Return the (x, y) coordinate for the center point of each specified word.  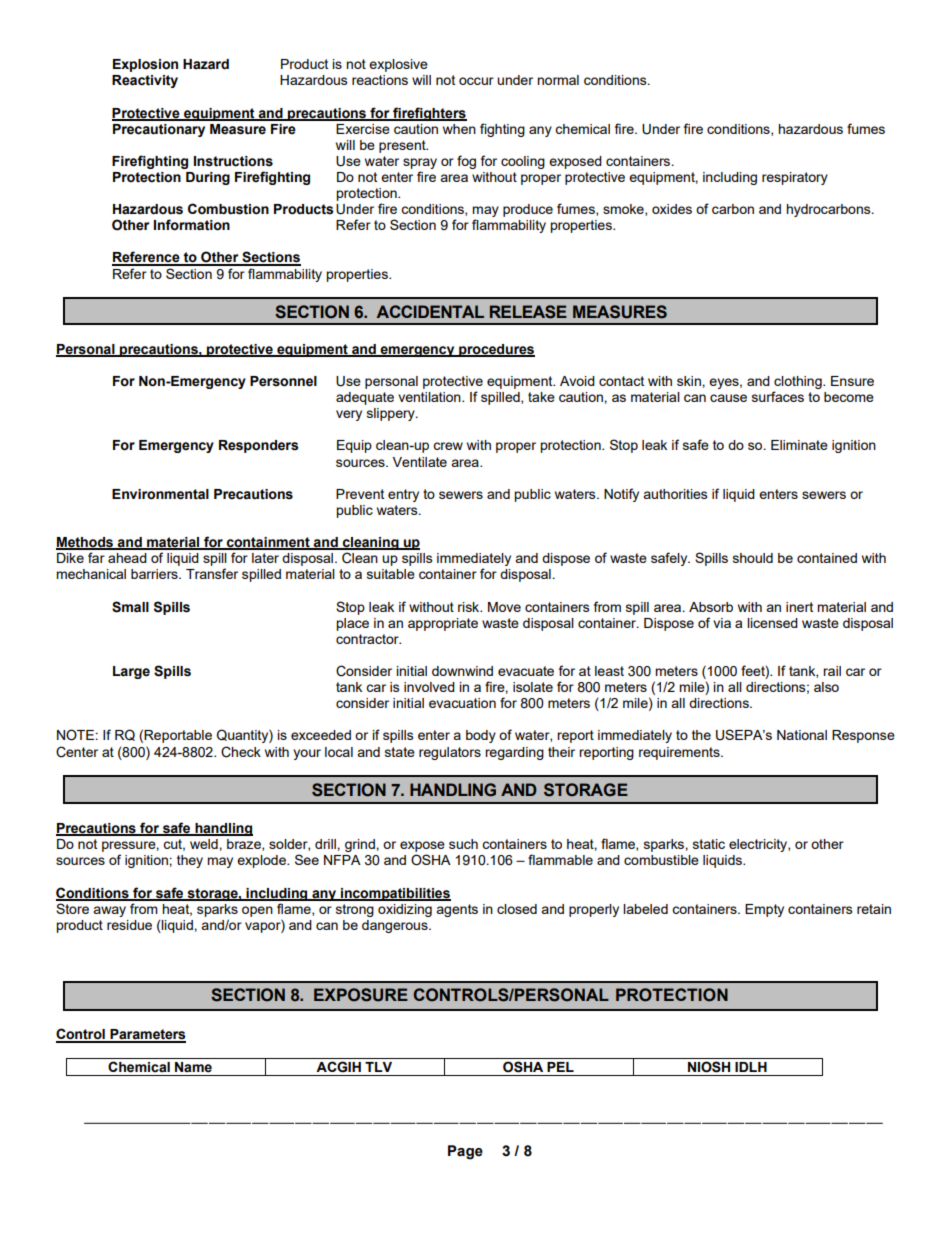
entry (403, 495)
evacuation (462, 703)
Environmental (160, 494)
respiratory (795, 178)
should (753, 558)
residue (129, 925)
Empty (764, 910)
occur (476, 81)
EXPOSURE (361, 995)
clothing (799, 382)
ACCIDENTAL (430, 311)
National (802, 735)
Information (192, 225)
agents (457, 910)
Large (131, 672)
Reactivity (145, 81)
